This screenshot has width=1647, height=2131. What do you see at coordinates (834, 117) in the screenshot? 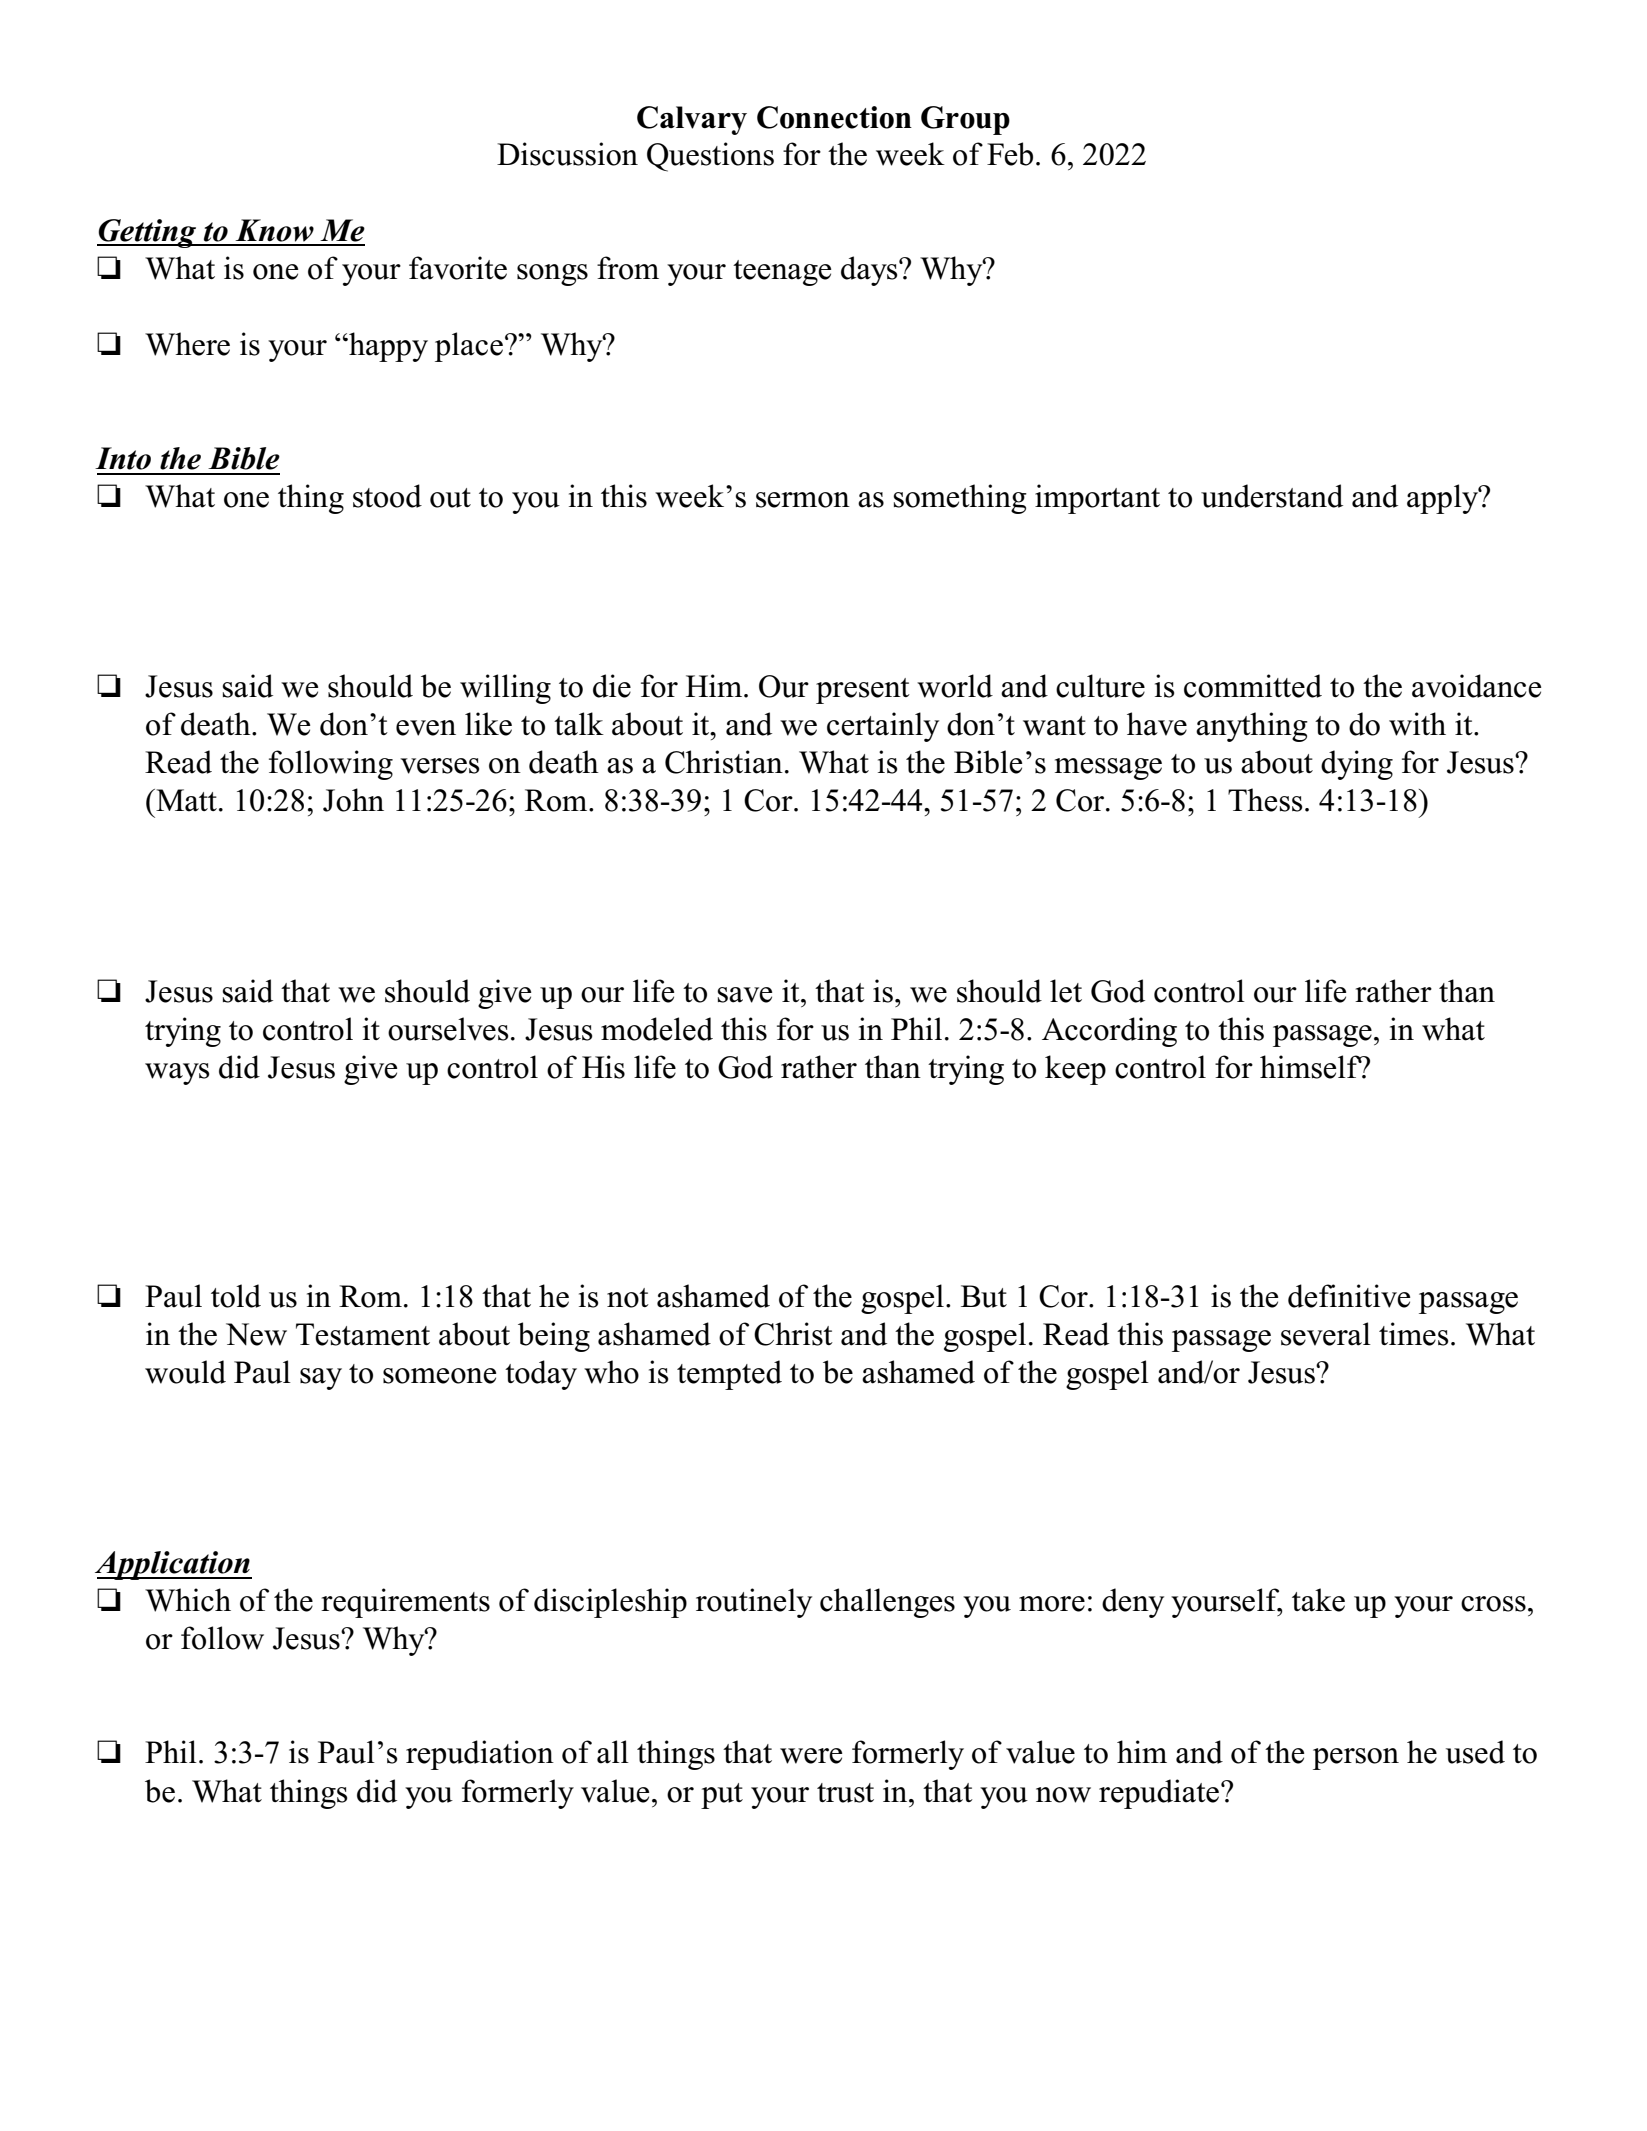
I see `Connection` at bounding box center [834, 117].
